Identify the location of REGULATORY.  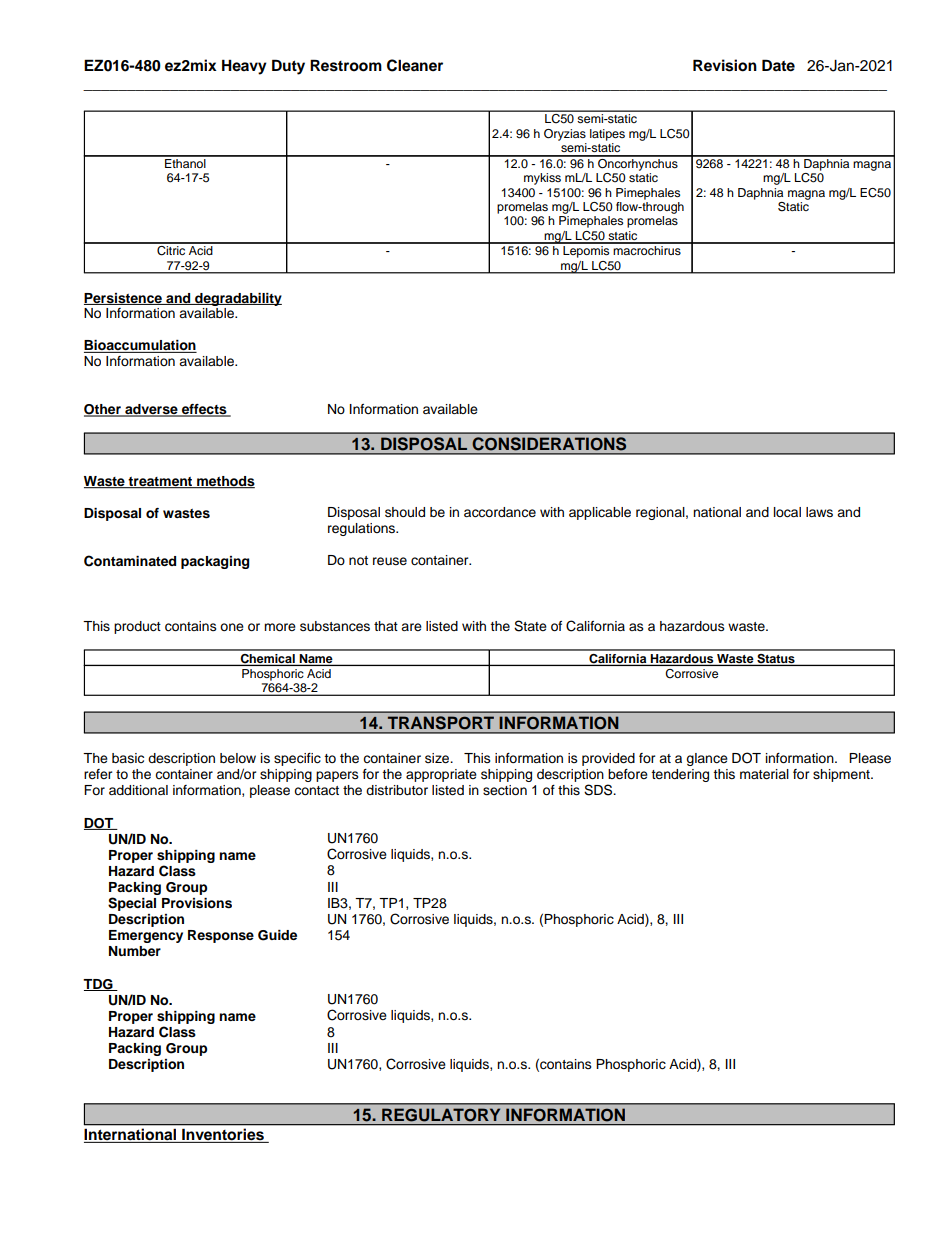
(441, 1115).
